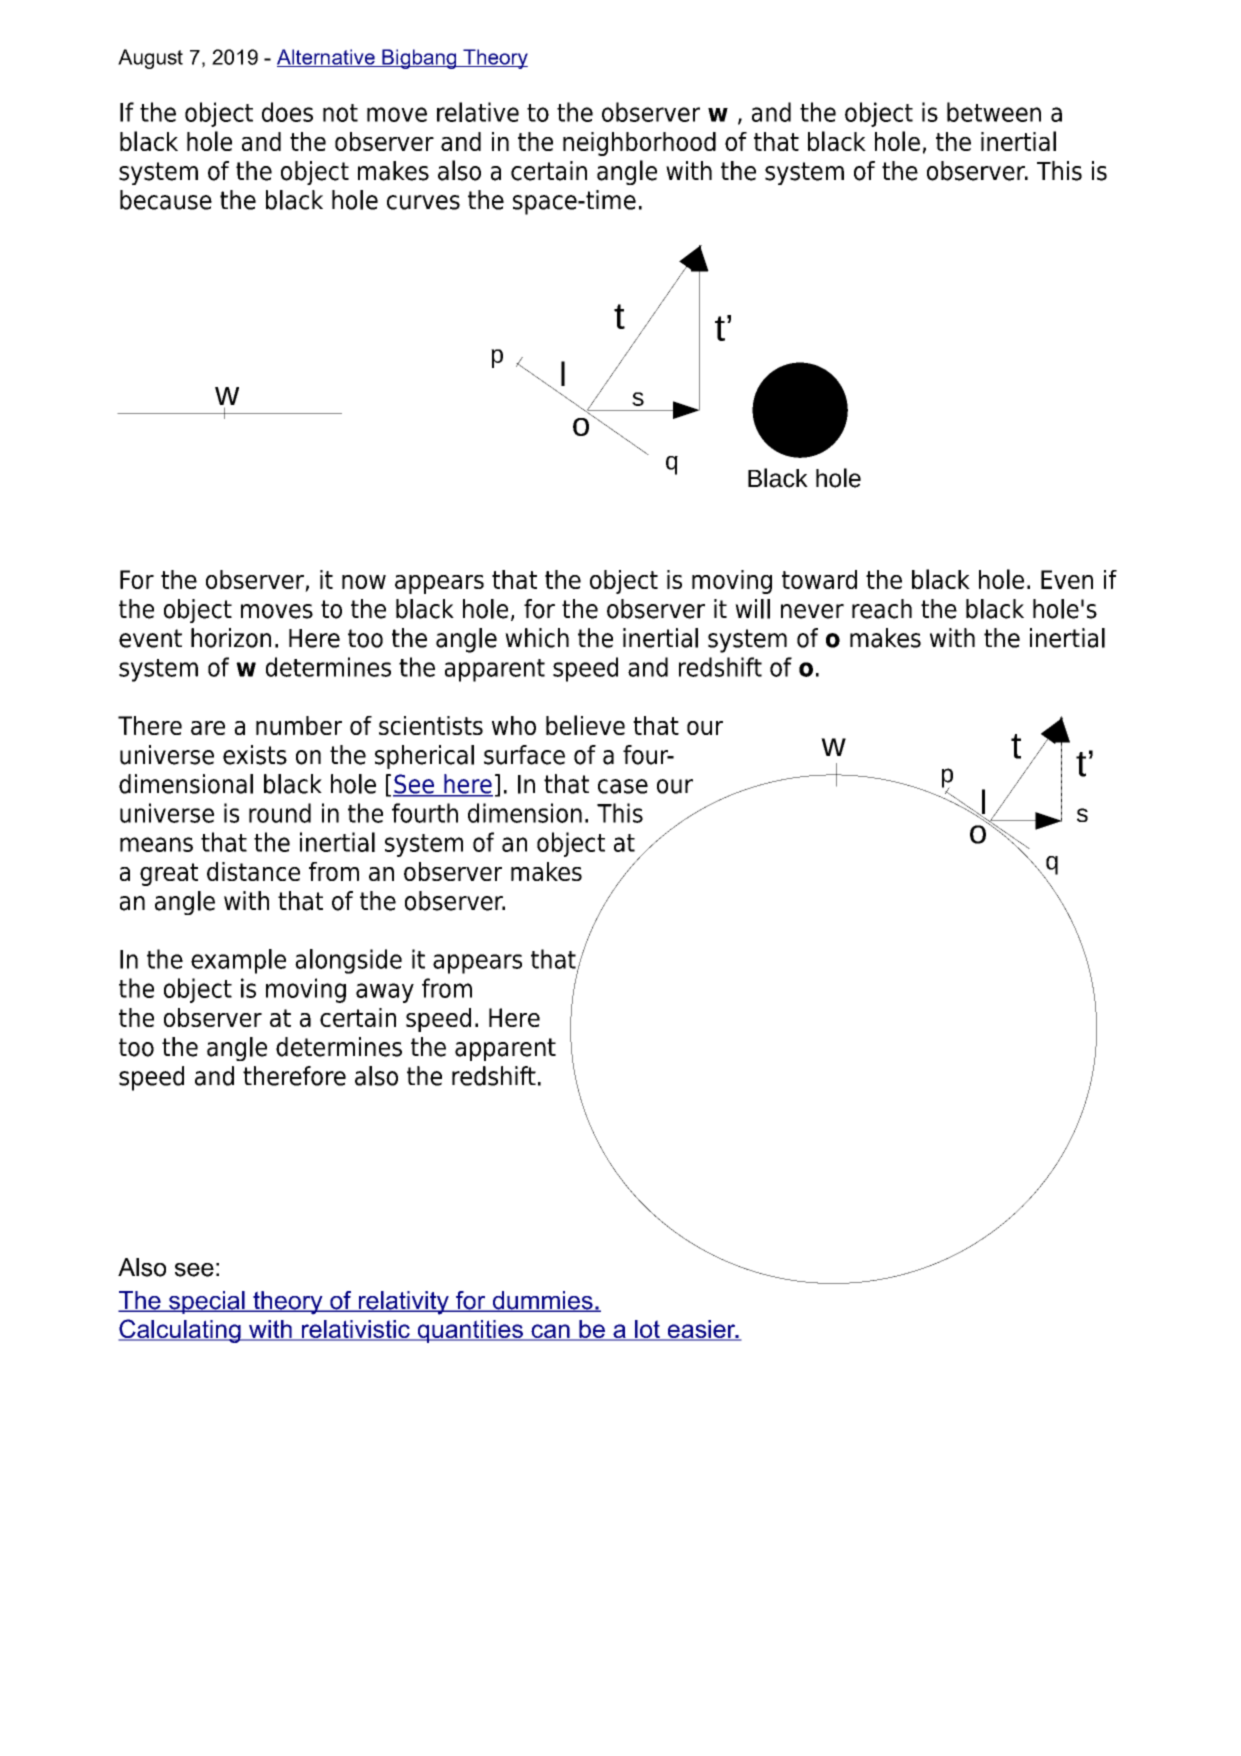 The height and width of the screenshot is (1756, 1241). Describe the element at coordinates (287, 112) in the screenshot. I see `does` at that location.
